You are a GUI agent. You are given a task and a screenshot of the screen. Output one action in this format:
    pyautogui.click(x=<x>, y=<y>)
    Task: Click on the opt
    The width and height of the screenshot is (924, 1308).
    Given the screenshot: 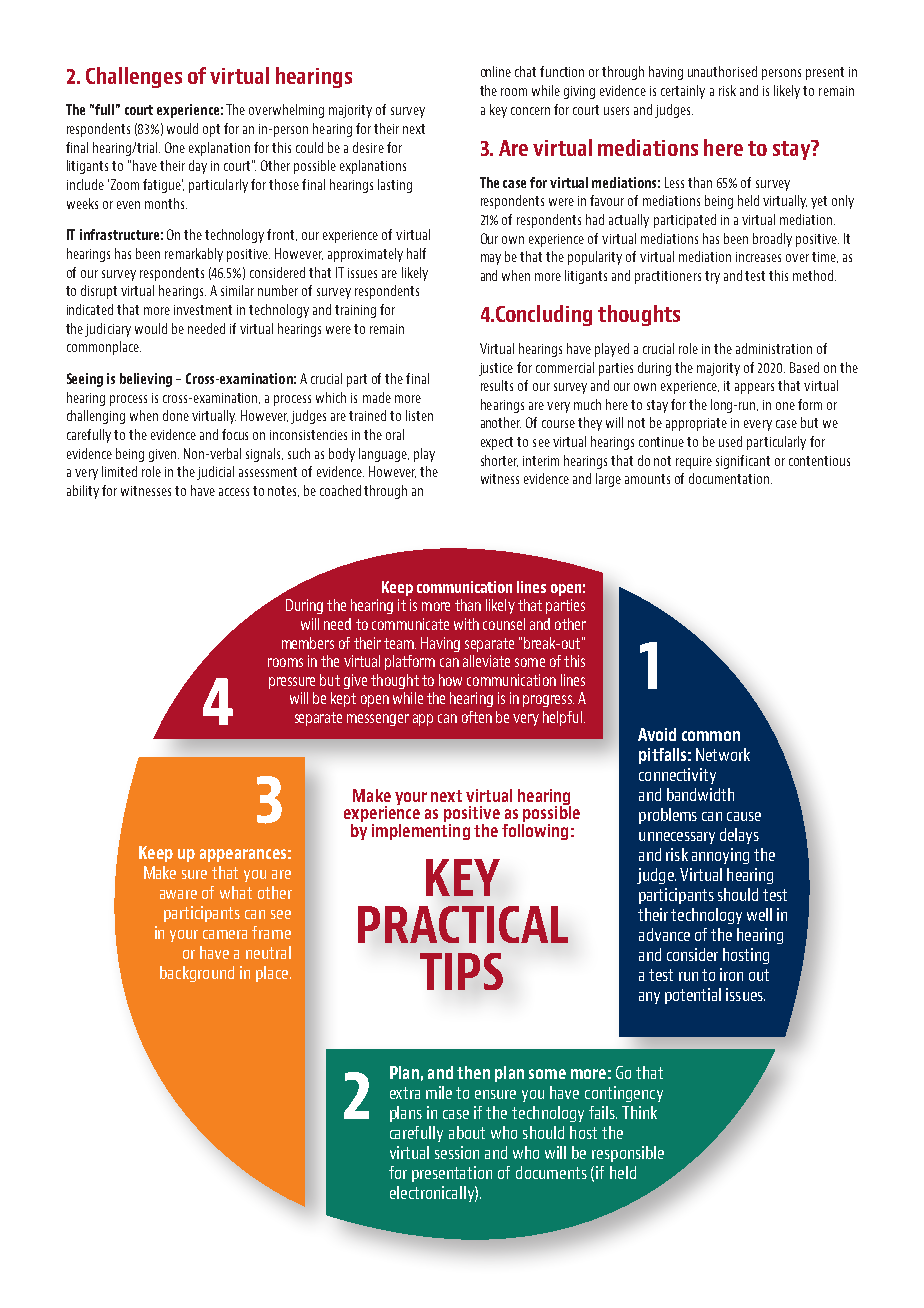 What is the action you would take?
    pyautogui.click(x=211, y=130)
